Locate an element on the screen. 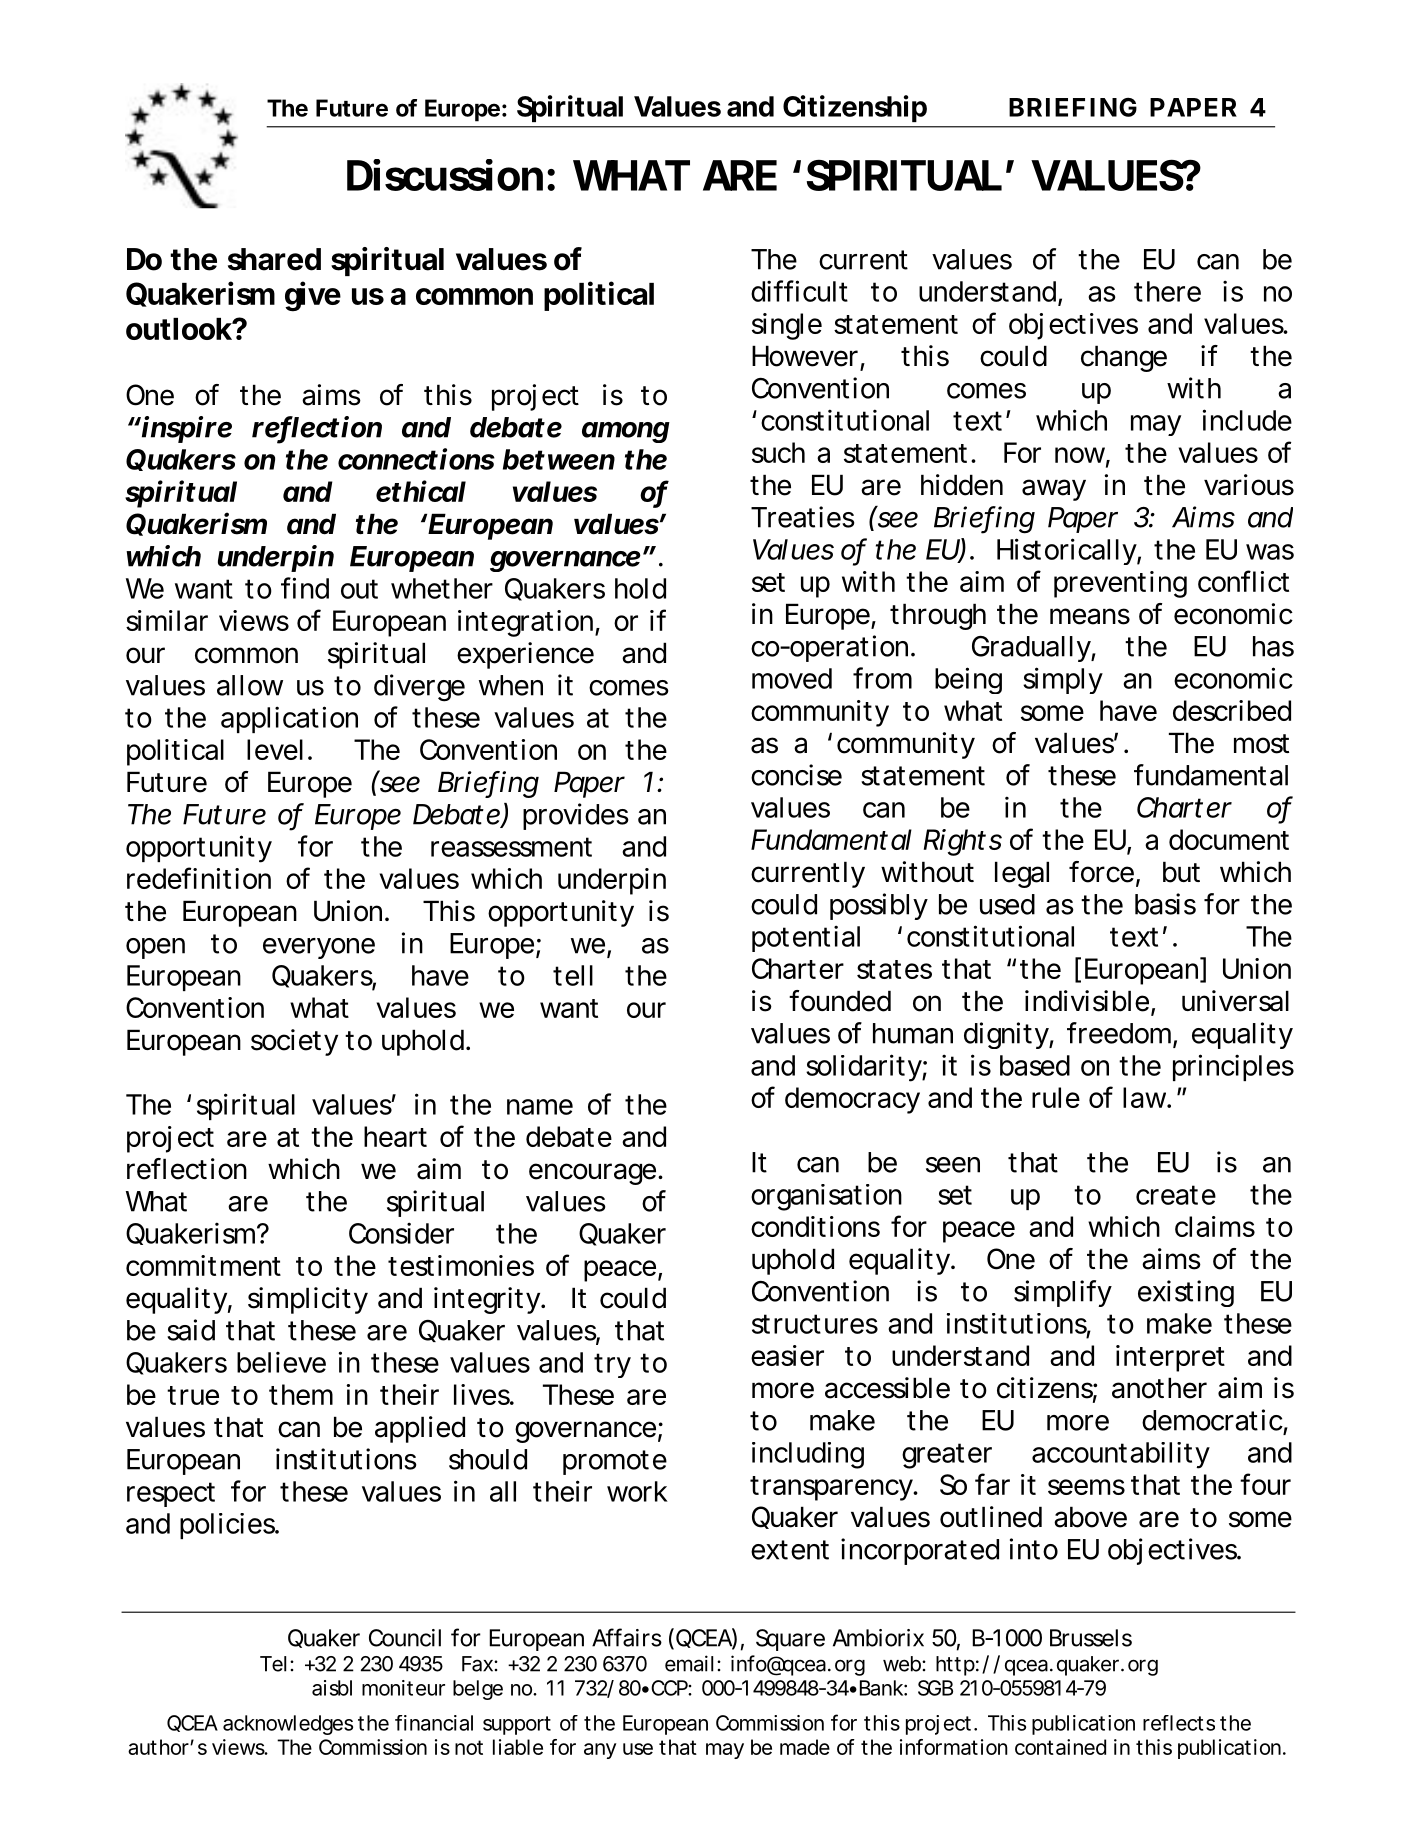 This screenshot has height=1833, width=1417. everyone is located at coordinates (319, 948).
